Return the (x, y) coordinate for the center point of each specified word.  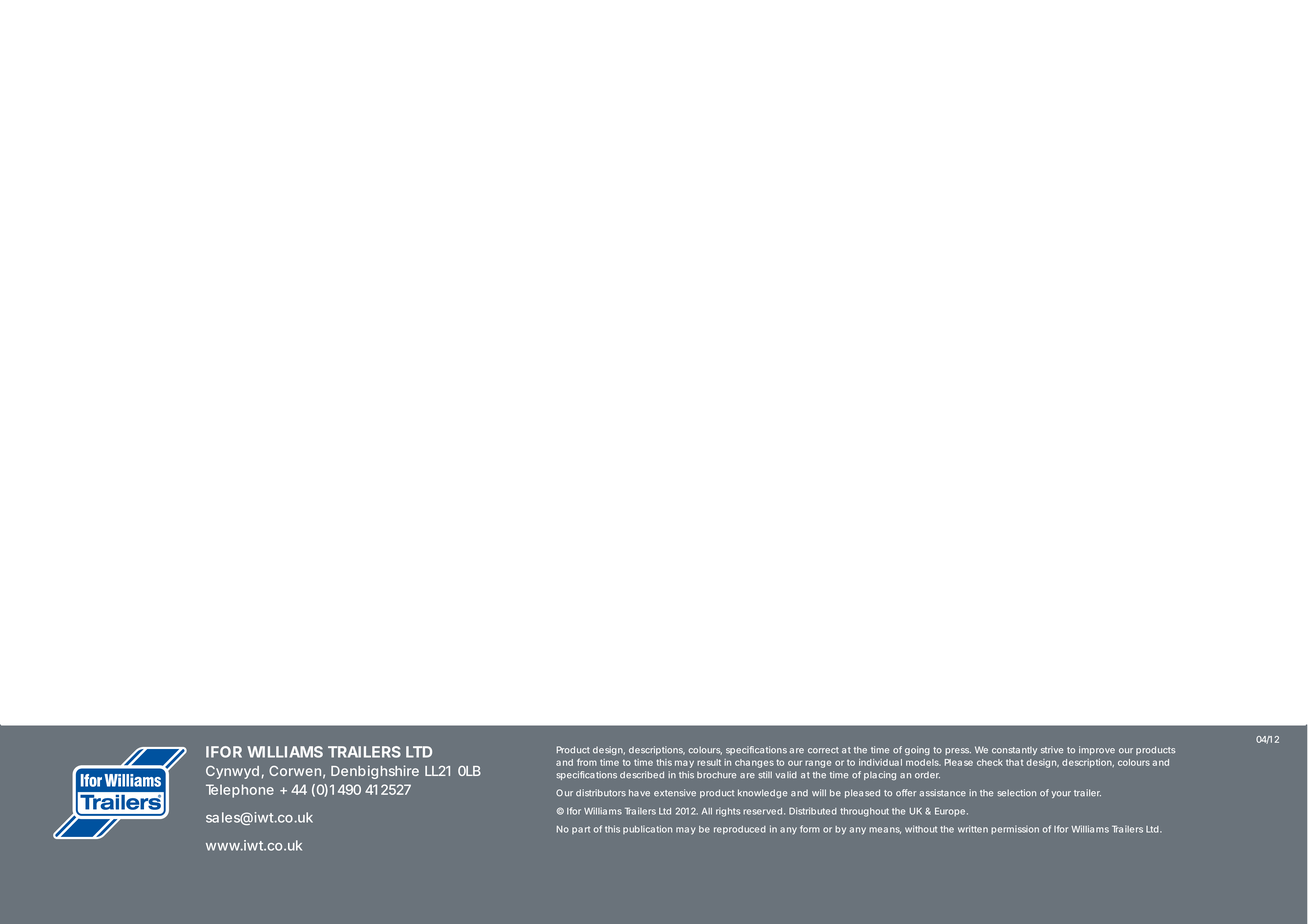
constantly (1014, 751)
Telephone (240, 791)
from (587, 762)
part (581, 830)
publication (647, 829)
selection (1016, 793)
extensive (675, 793)
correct (823, 750)
